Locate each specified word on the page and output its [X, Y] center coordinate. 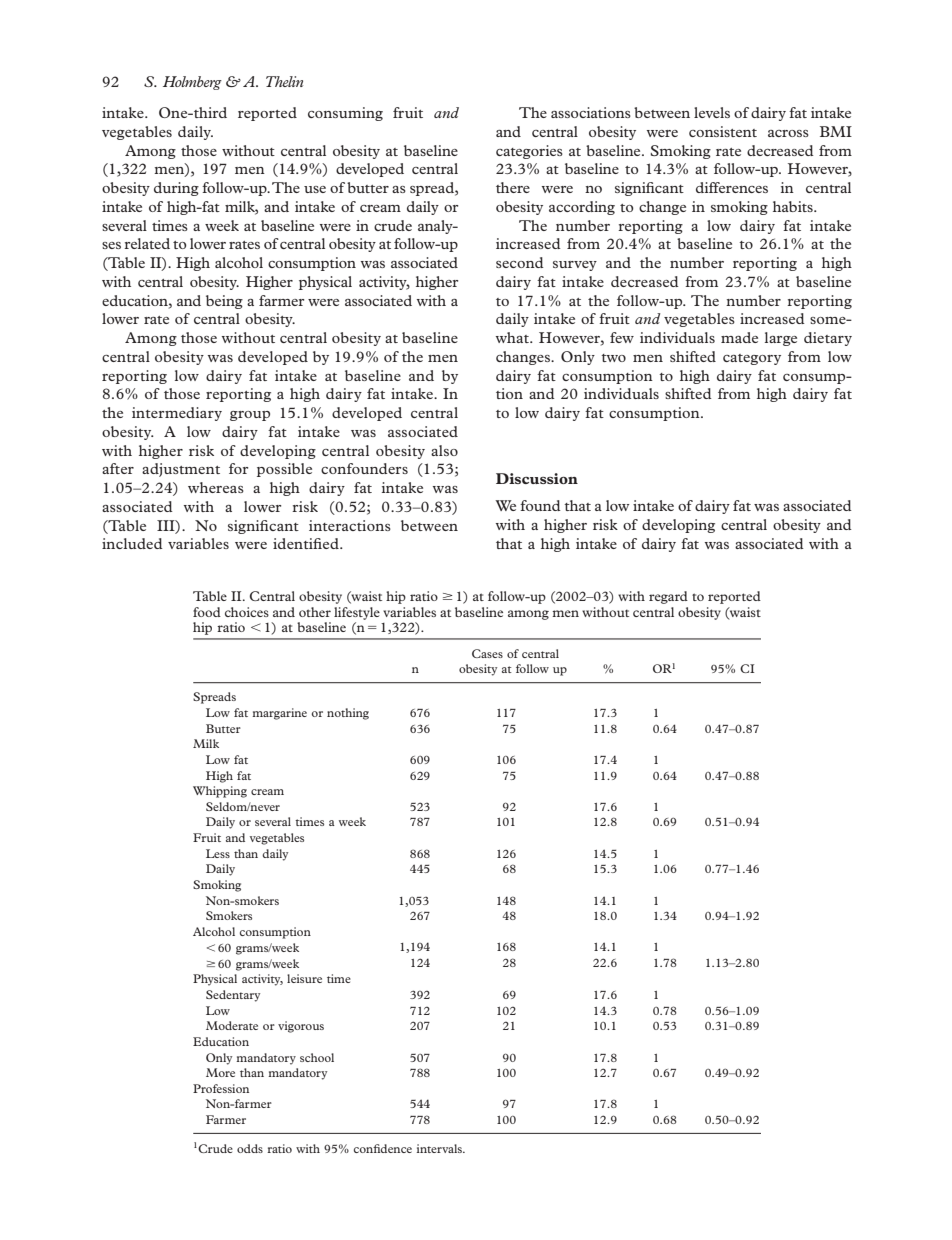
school [317, 1057]
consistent [723, 131]
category [752, 359]
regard [668, 597]
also [444, 450]
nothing [348, 714]
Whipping [220, 792]
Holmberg [192, 83]
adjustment [181, 470]
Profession [221, 1088]
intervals [440, 1148]
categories [529, 152]
